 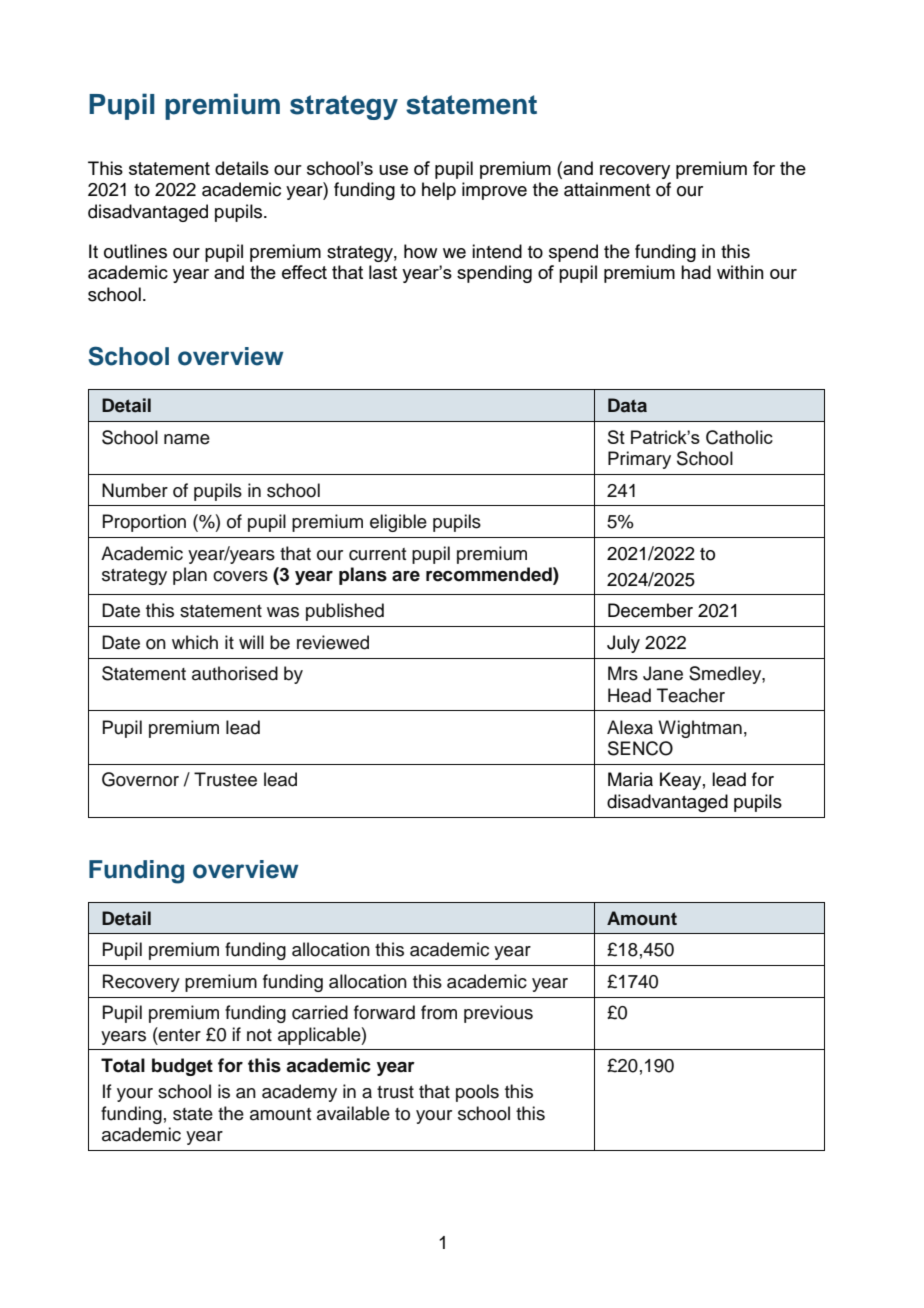 I want to click on are, so click(x=406, y=576).
